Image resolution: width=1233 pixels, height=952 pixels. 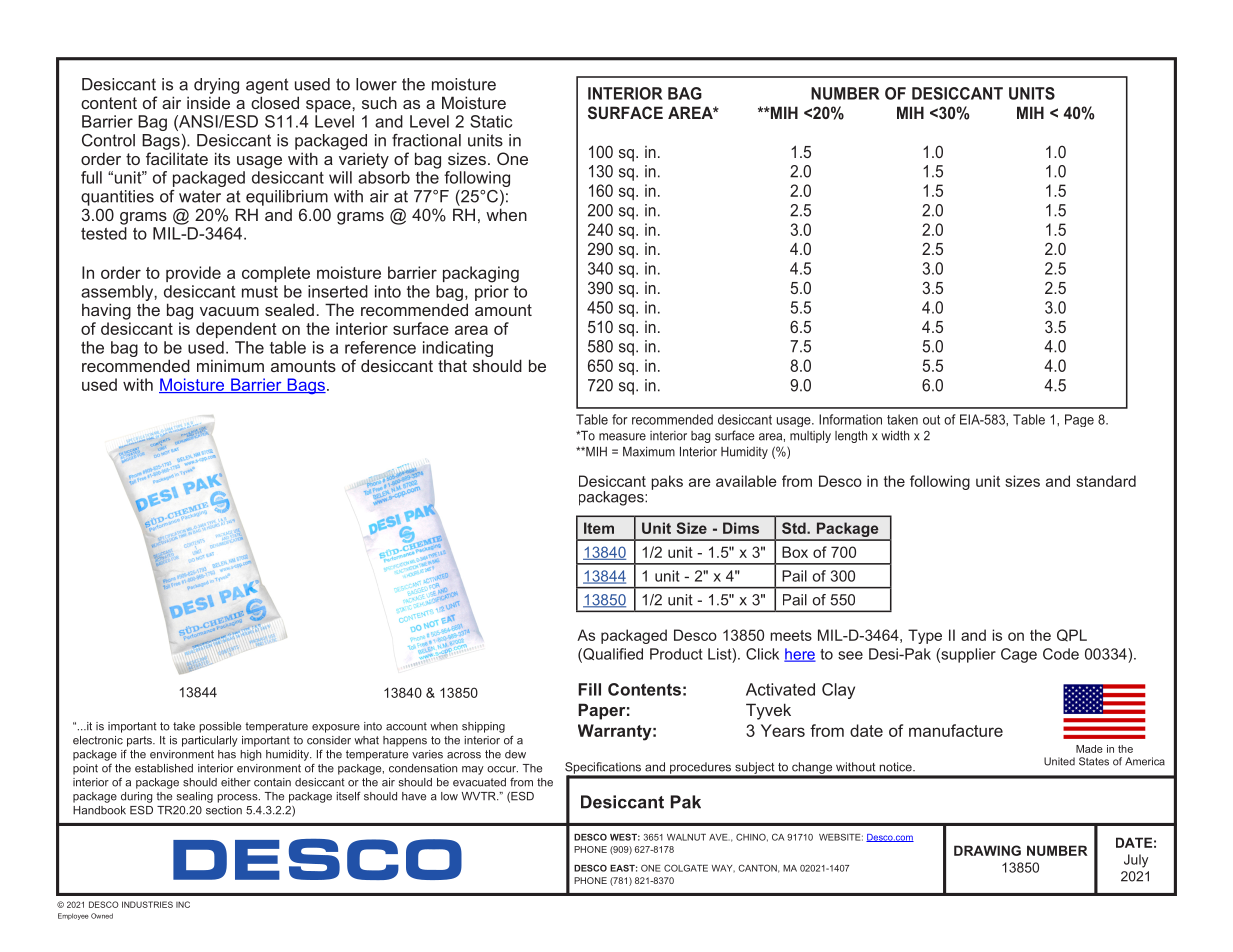 What do you see at coordinates (1019, 655) in the page?
I see `Cage` at bounding box center [1019, 655].
